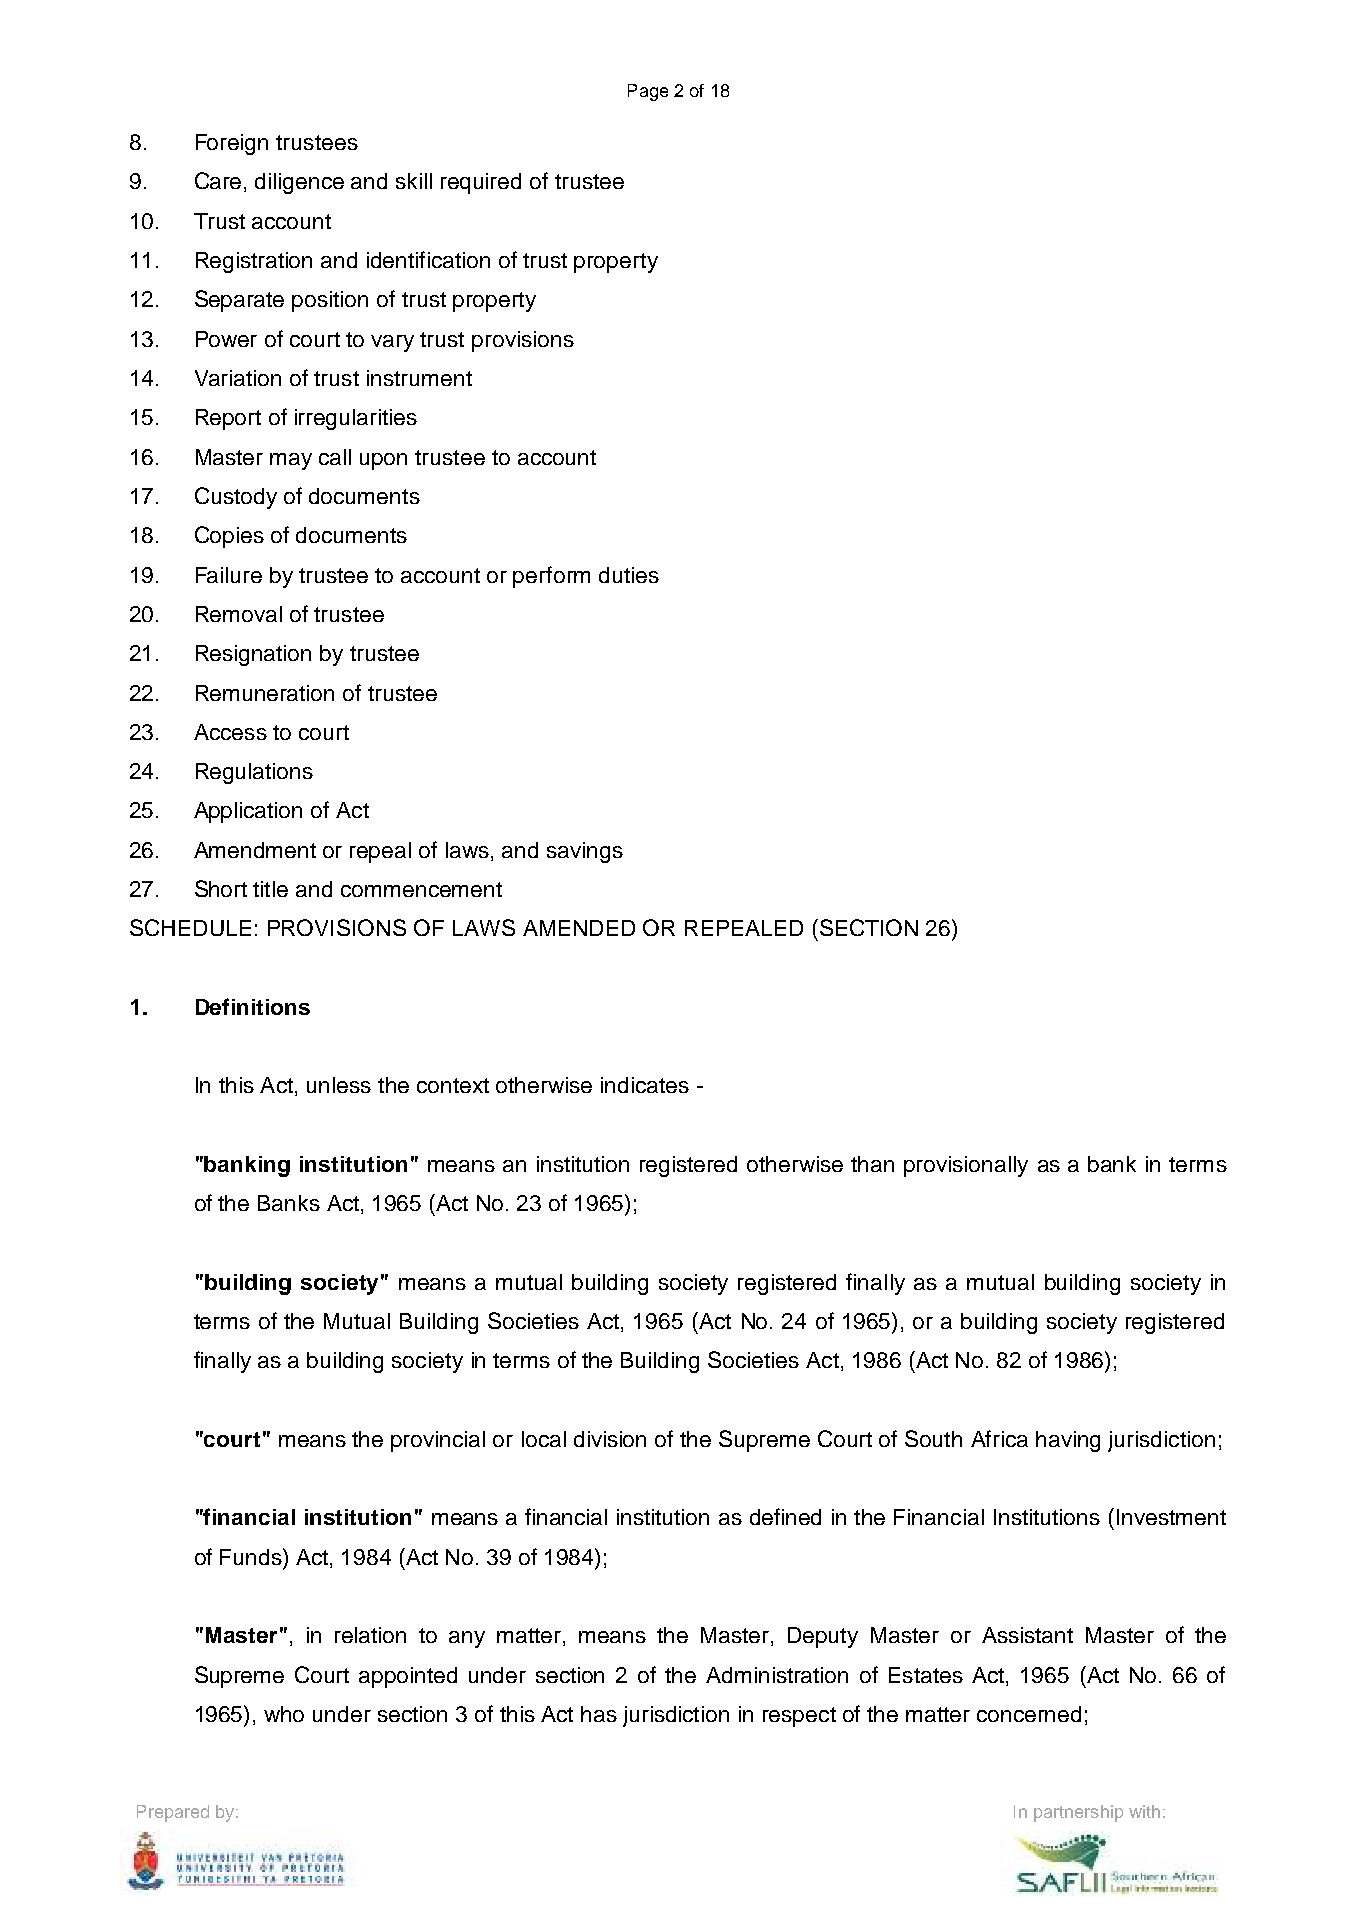 The height and width of the document is (1918, 1356). What do you see at coordinates (645, 1085) in the document?
I see `indicates` at bounding box center [645, 1085].
